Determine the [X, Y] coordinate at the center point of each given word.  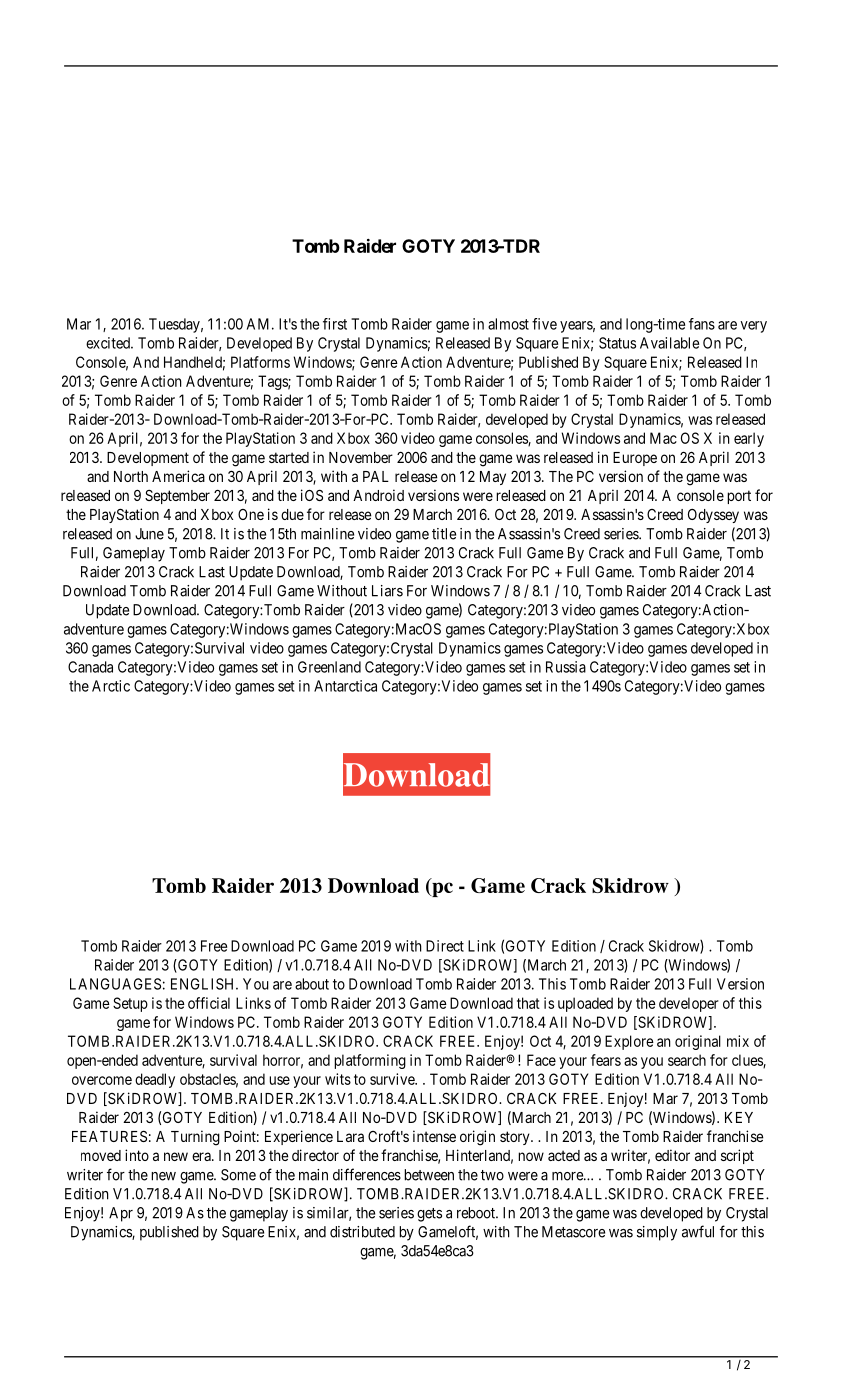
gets [429, 1215]
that [528, 1003]
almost [508, 324]
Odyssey [713, 516]
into [137, 1155]
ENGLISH [204, 984]
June [149, 534]
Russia [566, 667]
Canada [90, 667]
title [444, 534]
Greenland [329, 667]
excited [109, 343]
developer [689, 1004]
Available [669, 343]
